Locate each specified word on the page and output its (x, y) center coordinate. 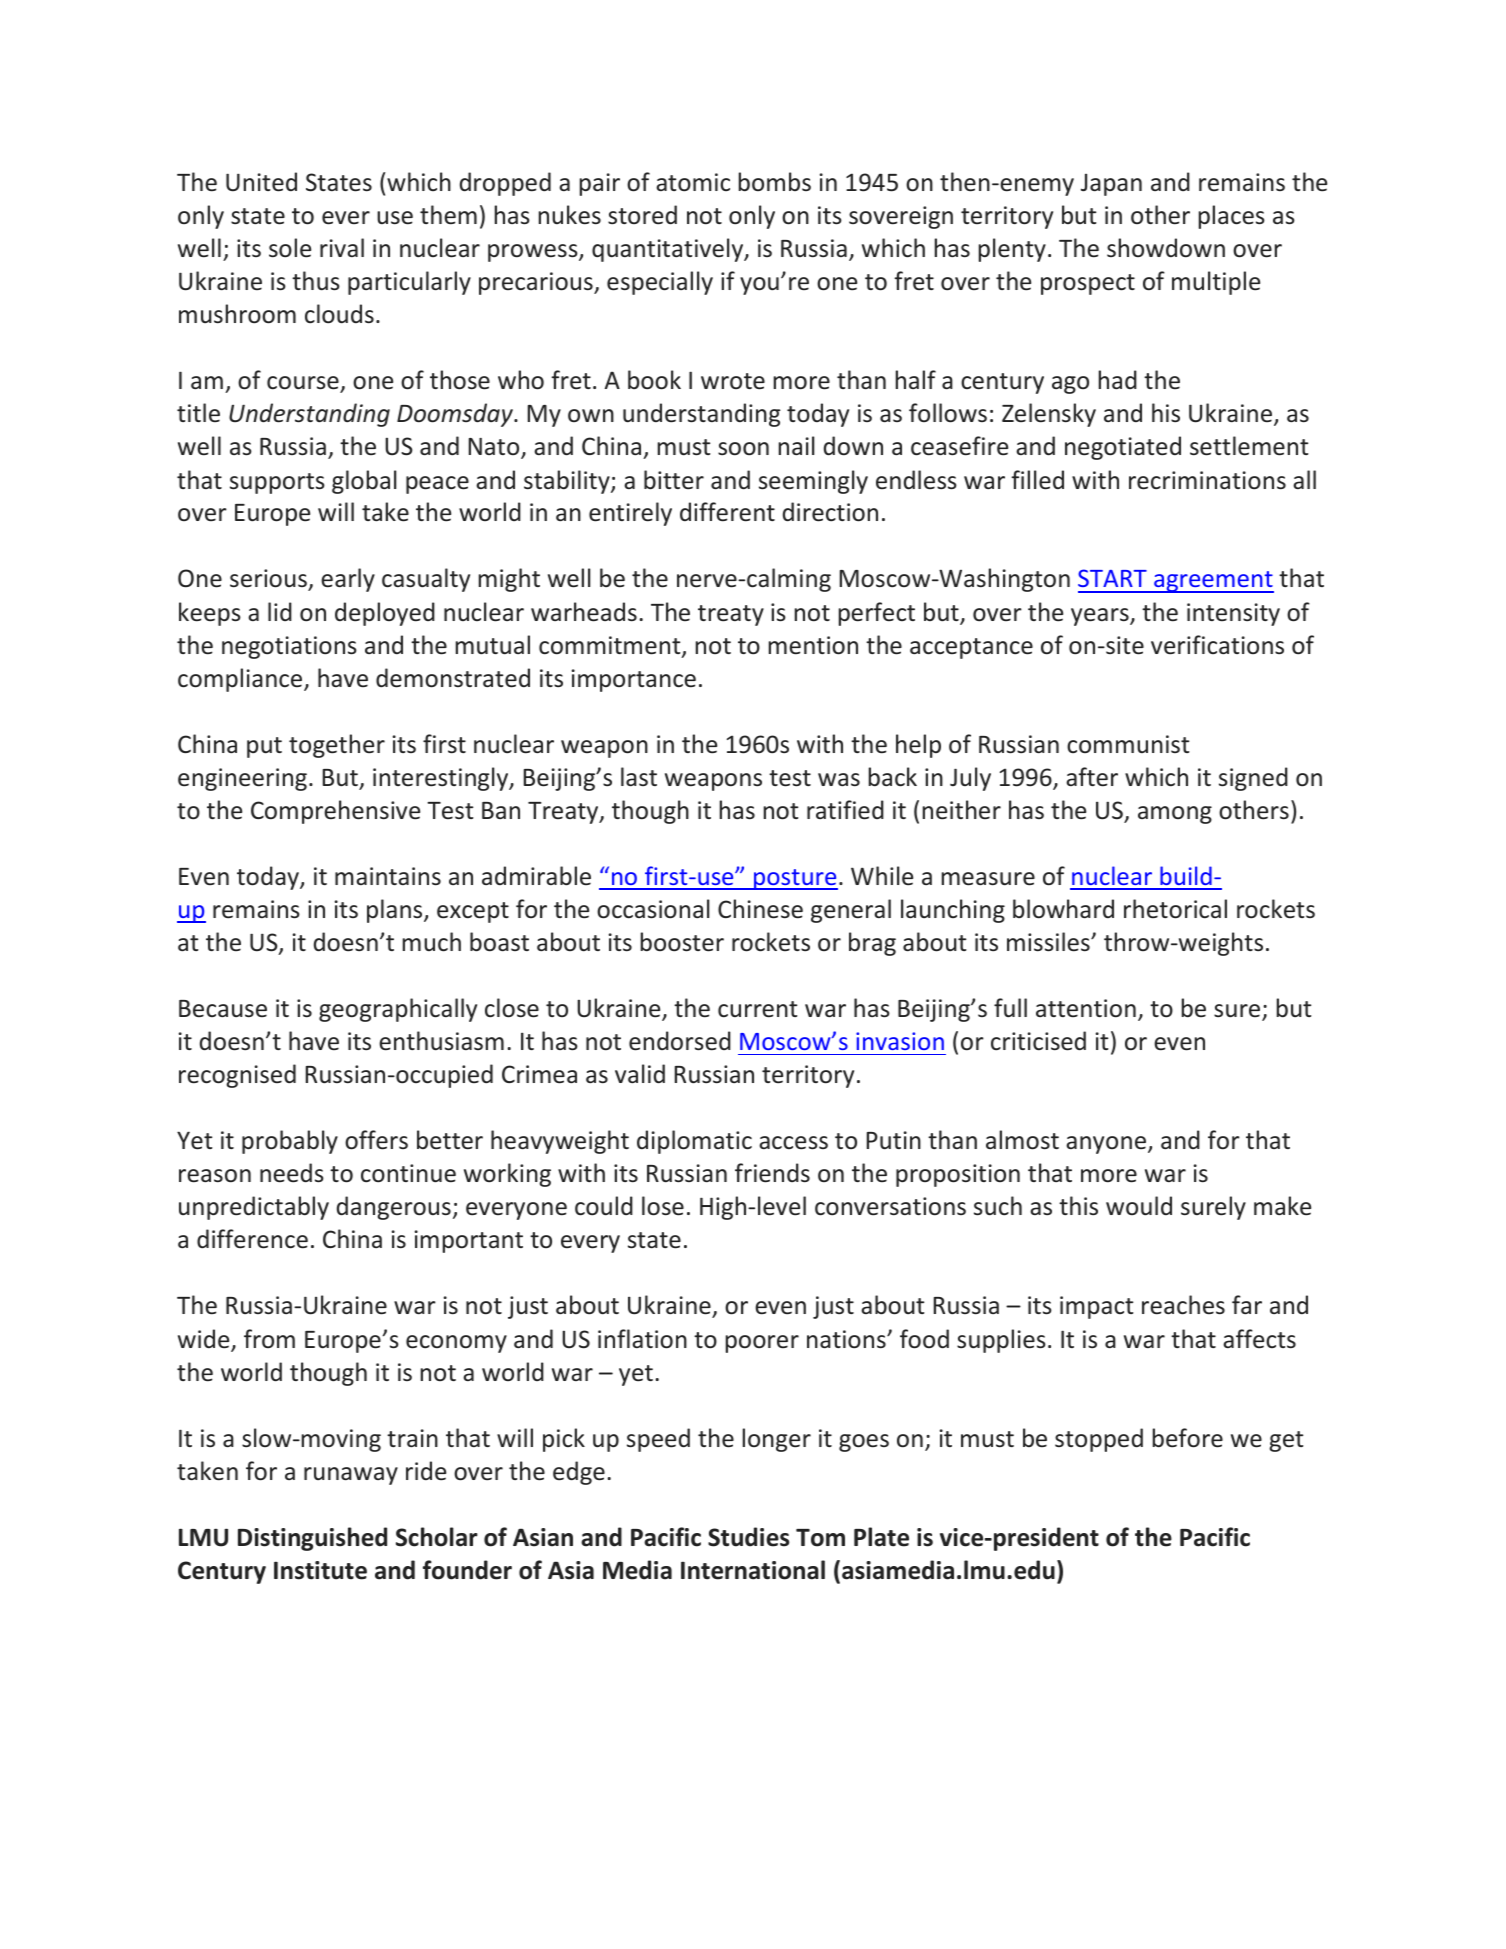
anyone (1106, 1145)
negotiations (289, 647)
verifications (1217, 645)
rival (342, 247)
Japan (1111, 185)
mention (813, 645)
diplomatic (694, 1142)
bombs (774, 182)
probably (290, 1142)
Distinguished (312, 1539)
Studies (748, 1537)
